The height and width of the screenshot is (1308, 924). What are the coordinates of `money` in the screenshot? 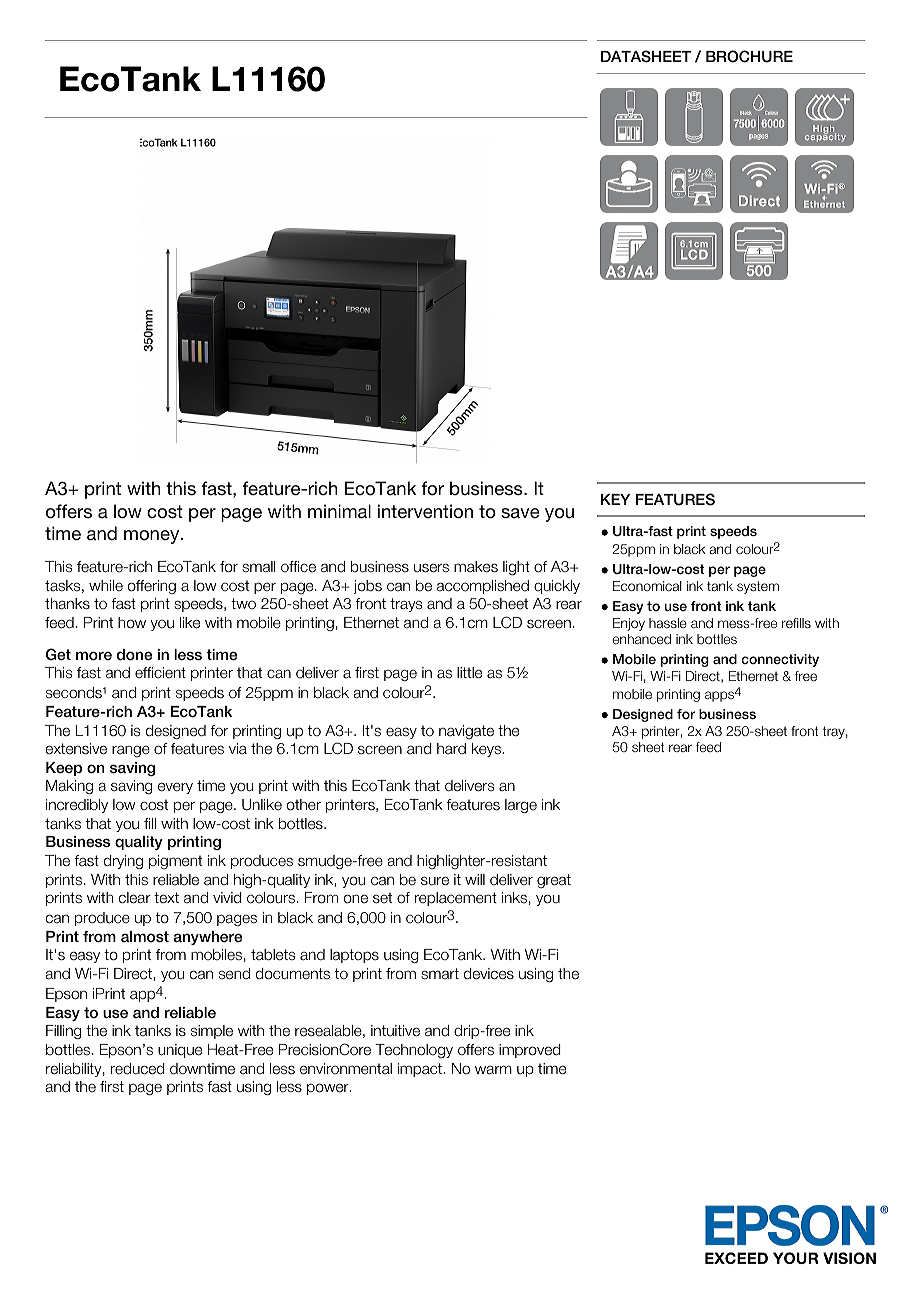 It's located at (153, 537).
